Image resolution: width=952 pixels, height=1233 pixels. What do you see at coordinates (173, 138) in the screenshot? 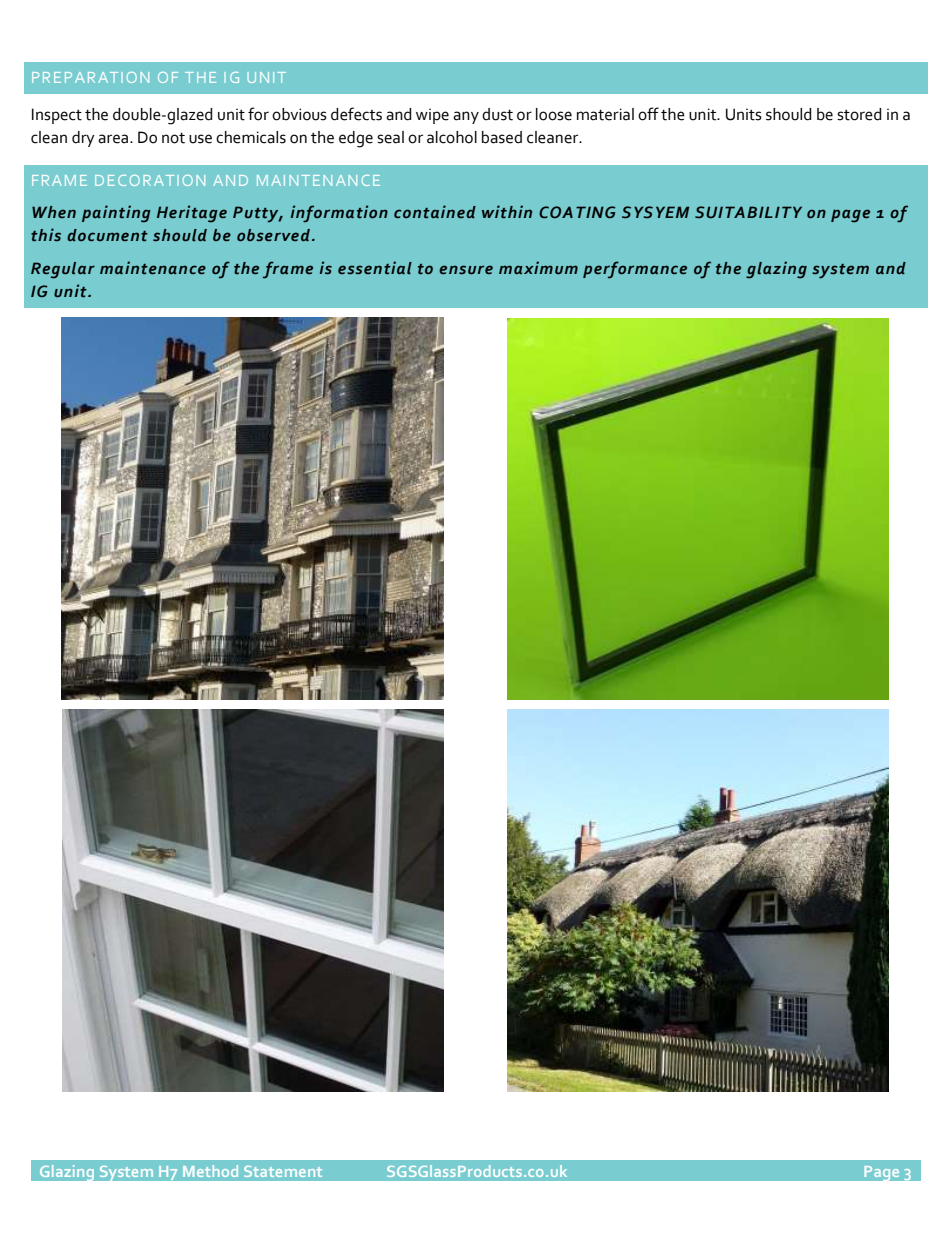
I see `not` at bounding box center [173, 138].
